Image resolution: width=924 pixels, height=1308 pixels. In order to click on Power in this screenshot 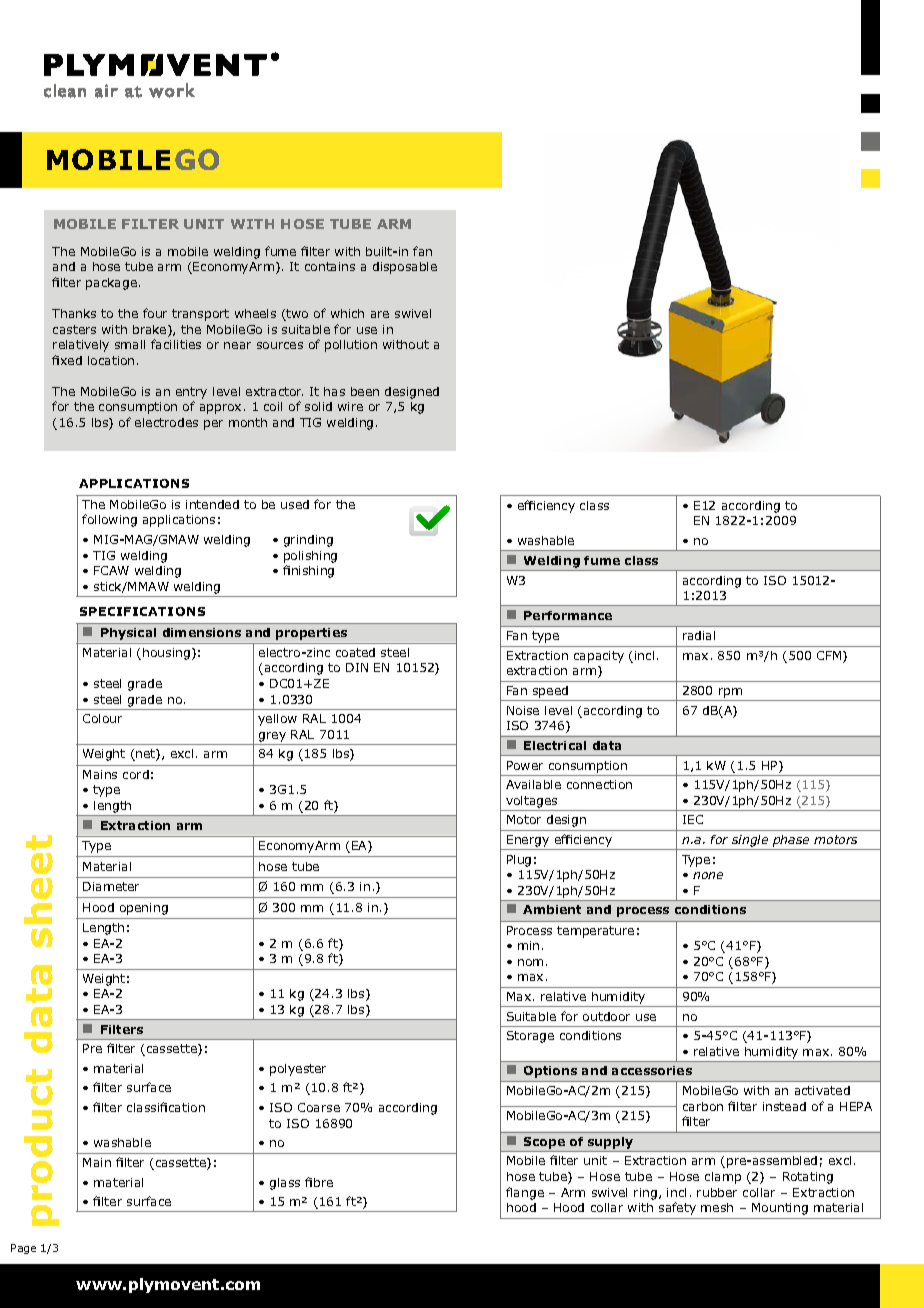, I will do `click(525, 765)`.
